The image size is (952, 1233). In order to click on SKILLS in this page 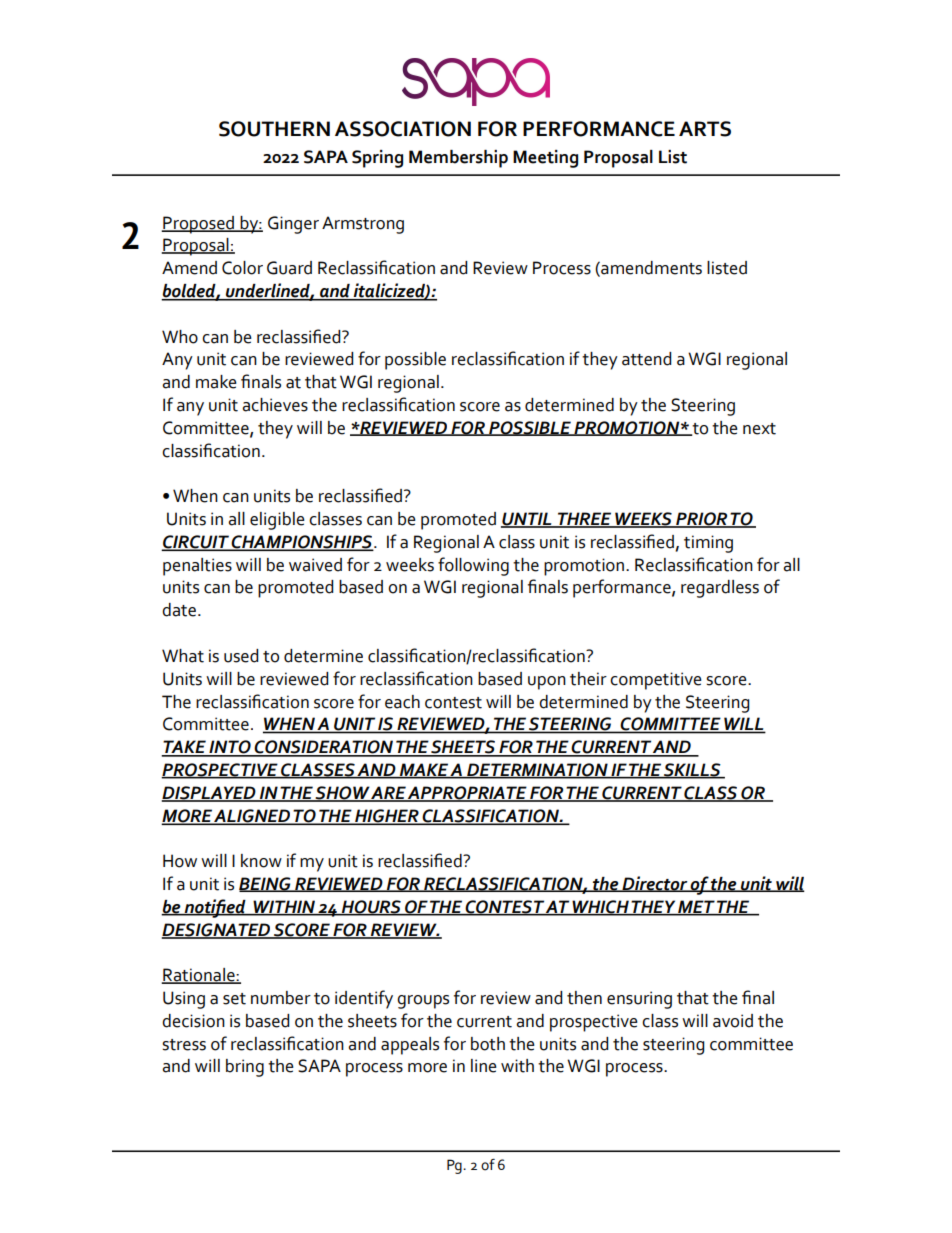, I will do `click(692, 771)`.
